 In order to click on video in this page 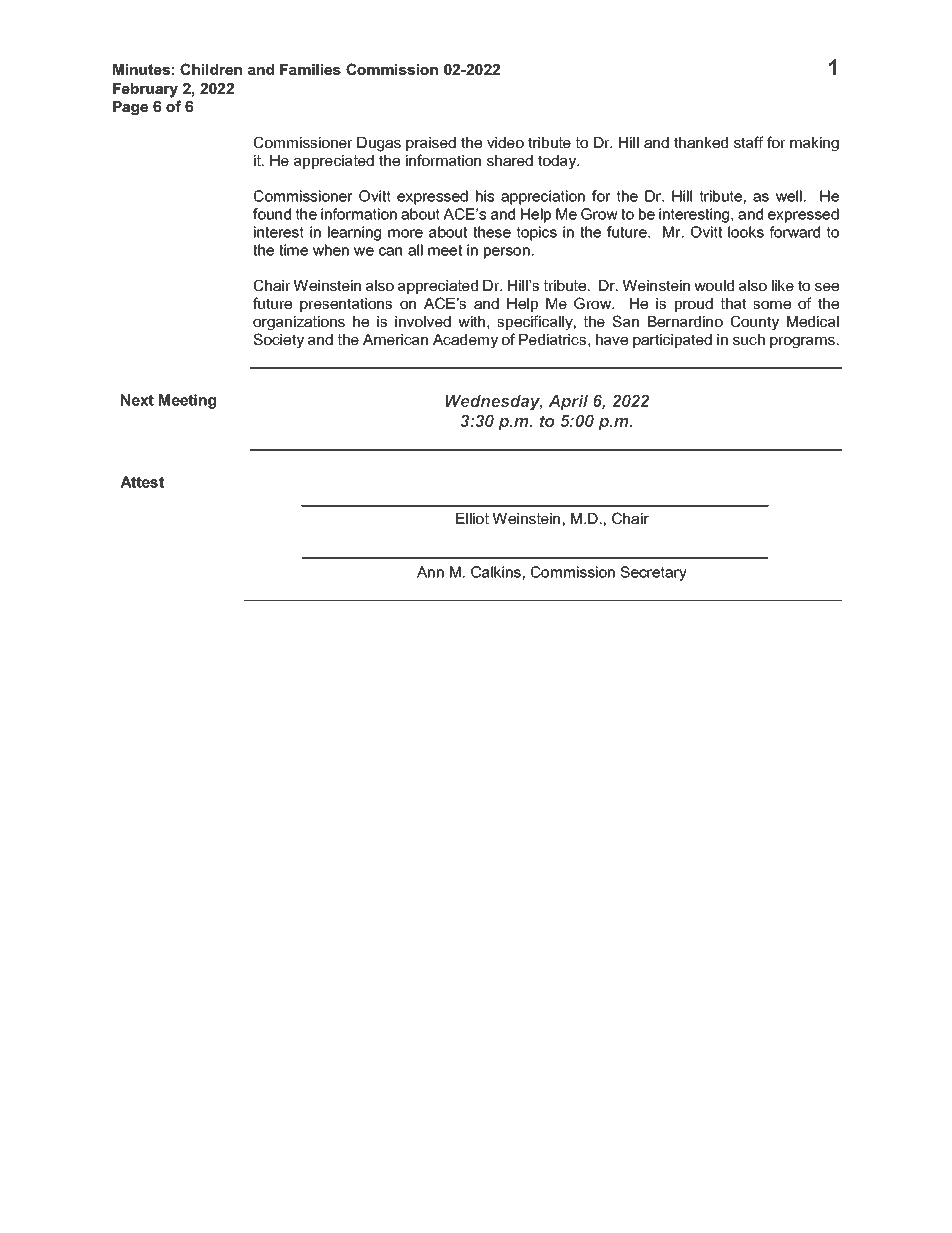, I will do `click(505, 142)`.
